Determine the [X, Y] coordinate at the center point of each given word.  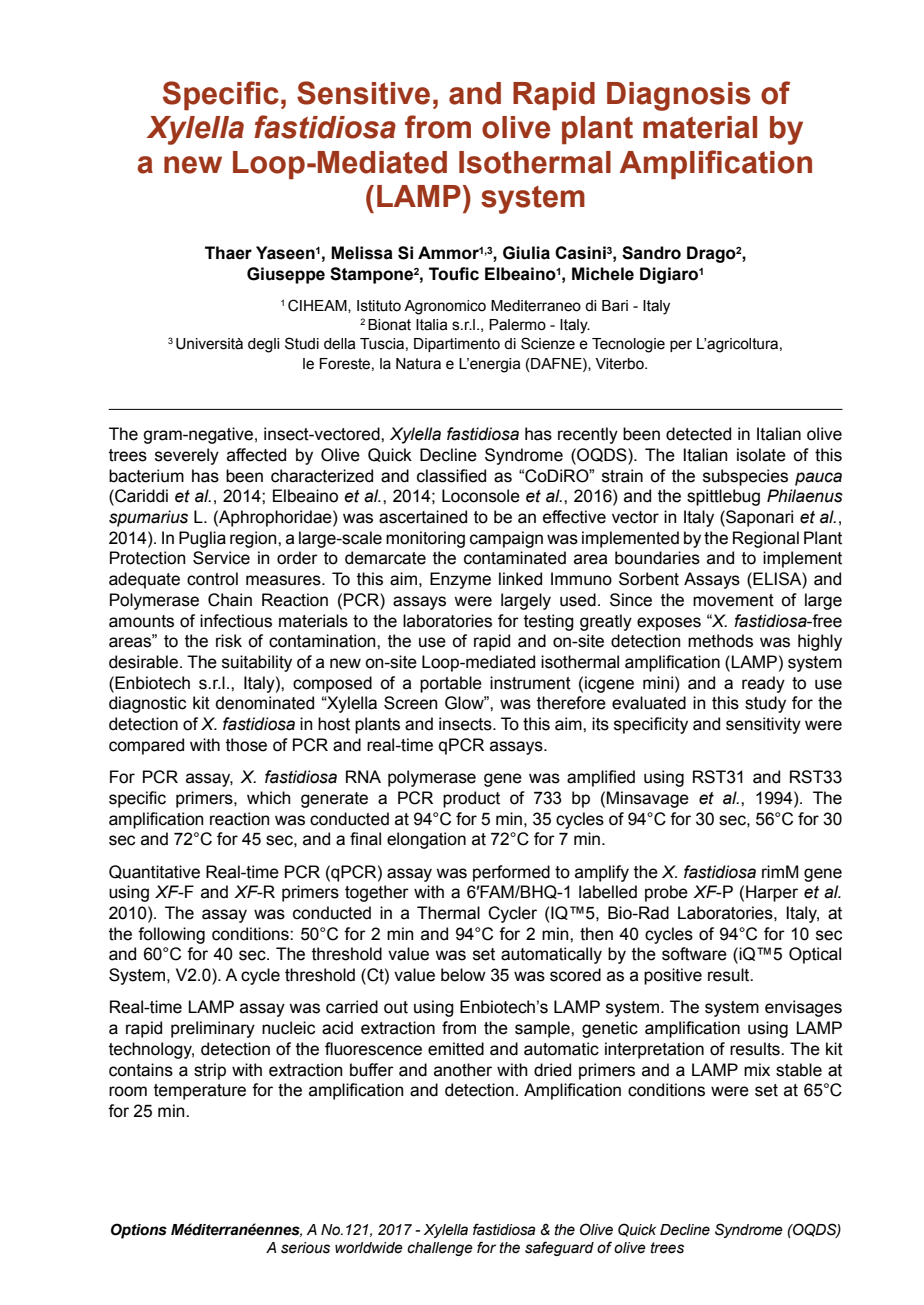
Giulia [526, 253]
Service [221, 558]
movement [733, 600]
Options [139, 1231]
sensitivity [763, 725]
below [463, 975]
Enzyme [460, 580]
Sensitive [363, 93]
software [694, 954]
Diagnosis [679, 96]
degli [263, 345]
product [471, 799]
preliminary [213, 1029]
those [246, 745]
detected [698, 434]
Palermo [517, 325]
